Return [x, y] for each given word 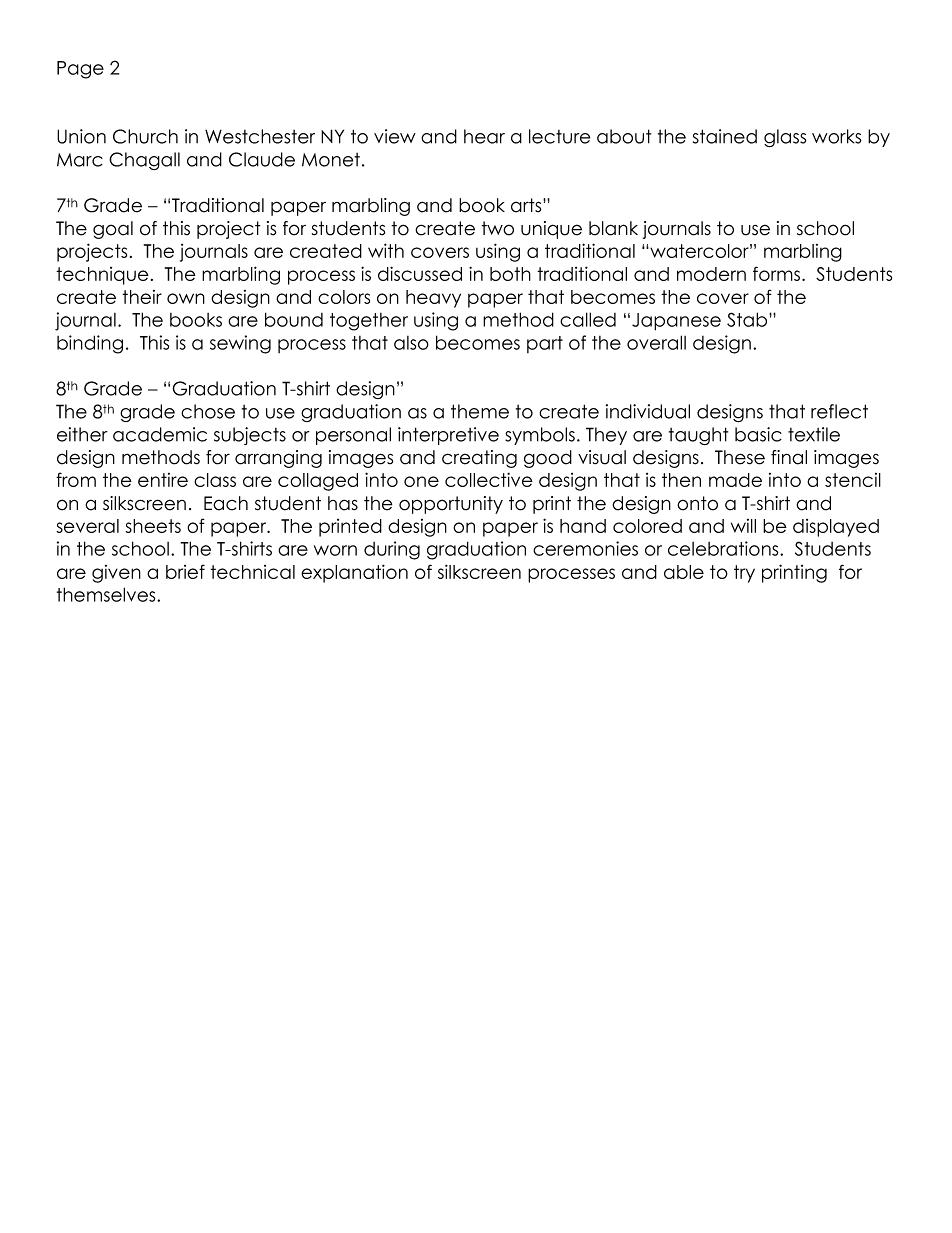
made [735, 480]
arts [527, 205]
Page [80, 70]
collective [489, 479]
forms [778, 273]
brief [185, 571]
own [186, 298]
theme [480, 411]
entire [163, 480]
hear [484, 136]
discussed [420, 273]
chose [208, 411]
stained [725, 136]
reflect [839, 411]
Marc [80, 160]
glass [785, 138]
